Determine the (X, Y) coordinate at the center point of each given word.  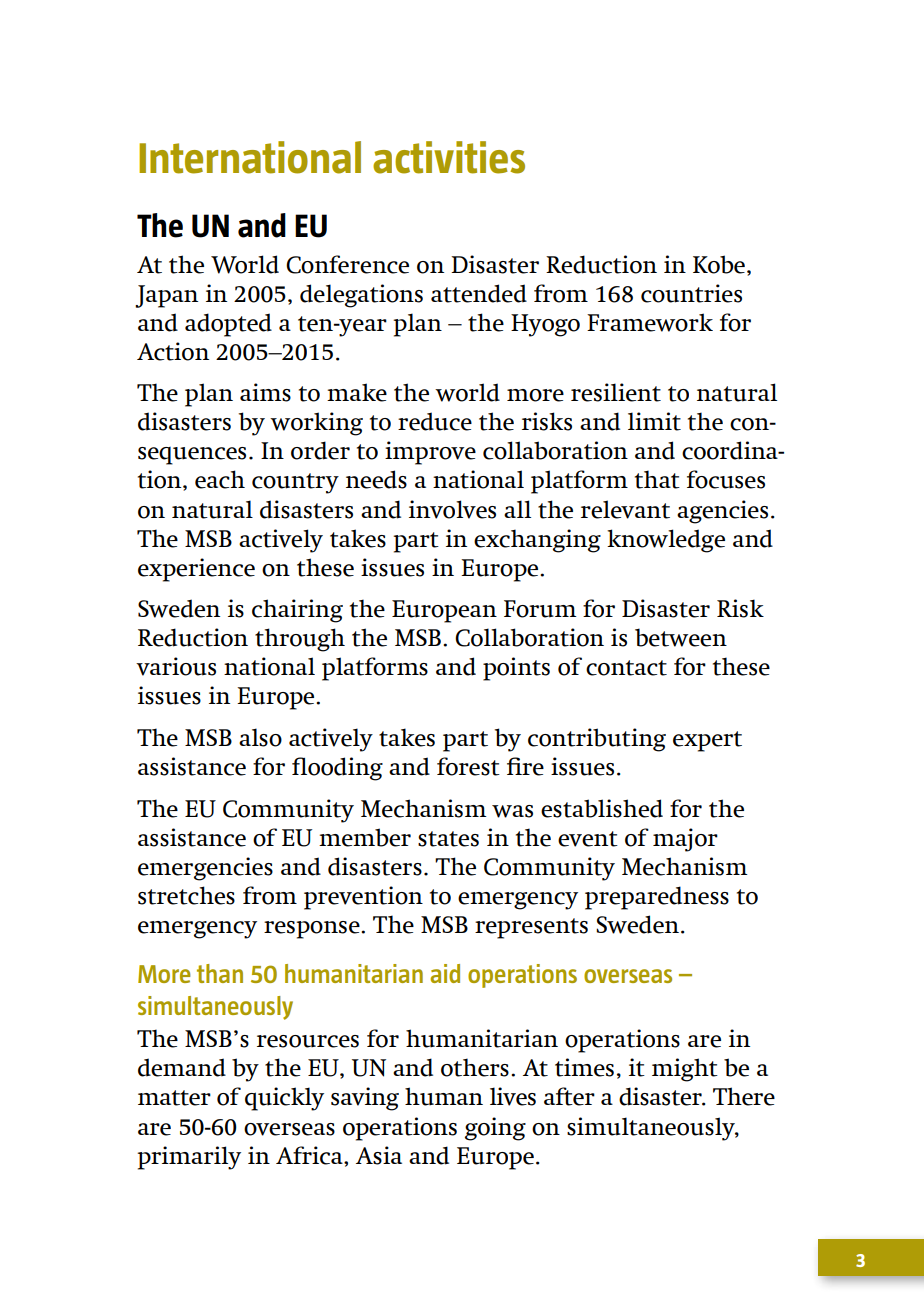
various (176, 666)
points (516, 669)
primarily (189, 1158)
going (495, 1129)
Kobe (719, 264)
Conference (347, 264)
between (681, 637)
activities (449, 157)
